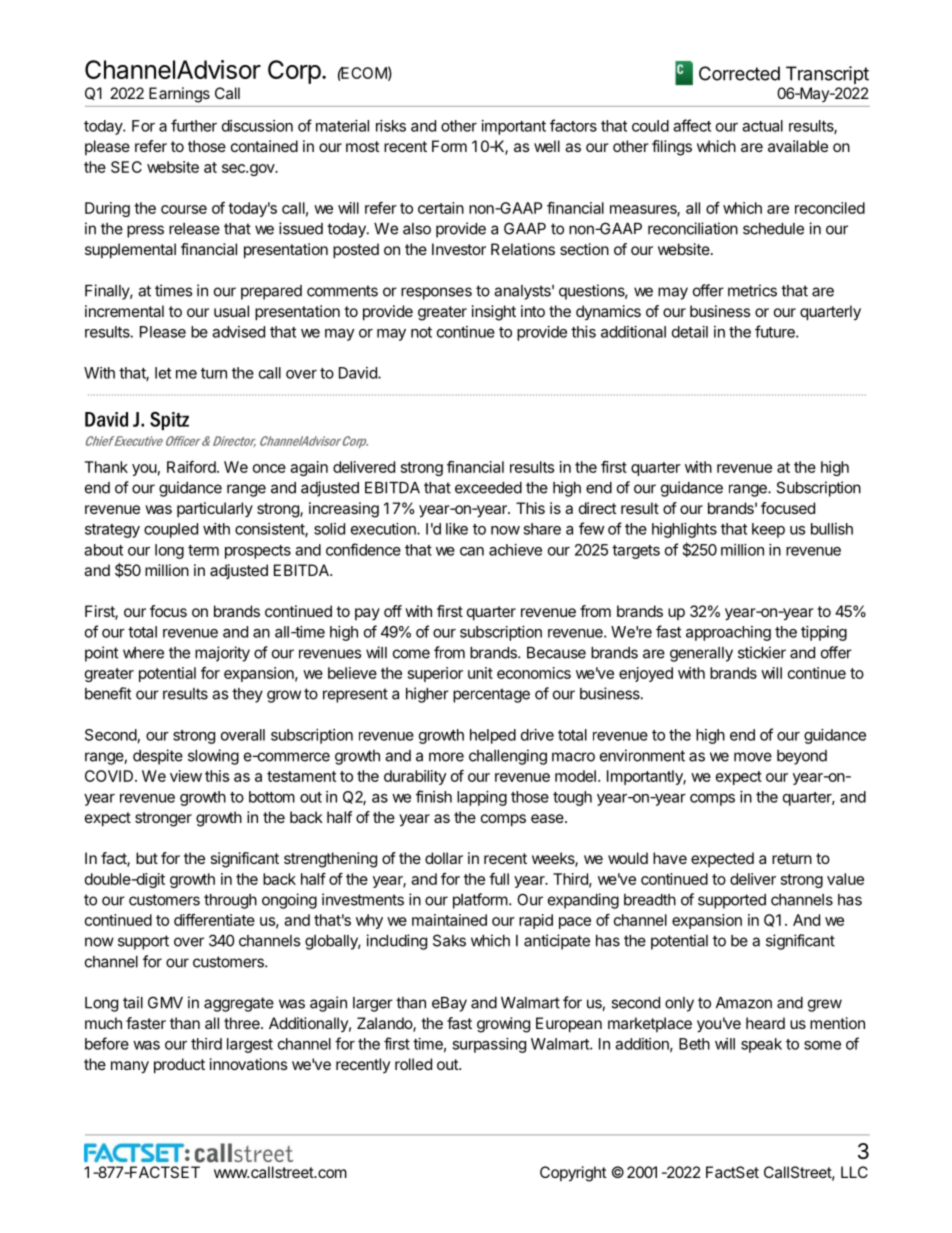  I want to click on majority, so click(222, 654).
